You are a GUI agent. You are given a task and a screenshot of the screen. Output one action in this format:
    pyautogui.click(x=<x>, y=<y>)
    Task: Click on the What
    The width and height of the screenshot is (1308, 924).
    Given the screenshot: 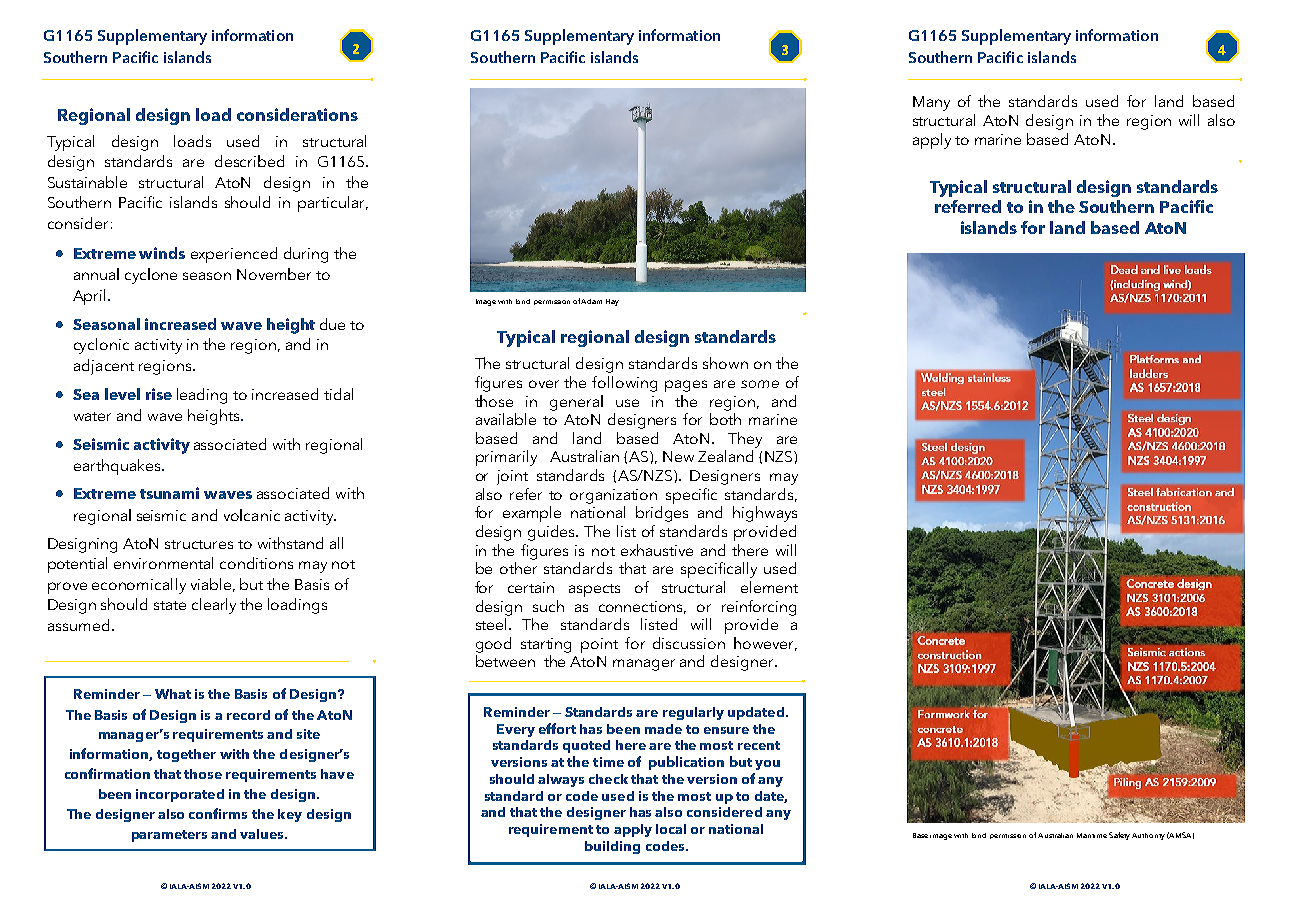 What is the action you would take?
    pyautogui.click(x=173, y=694)
